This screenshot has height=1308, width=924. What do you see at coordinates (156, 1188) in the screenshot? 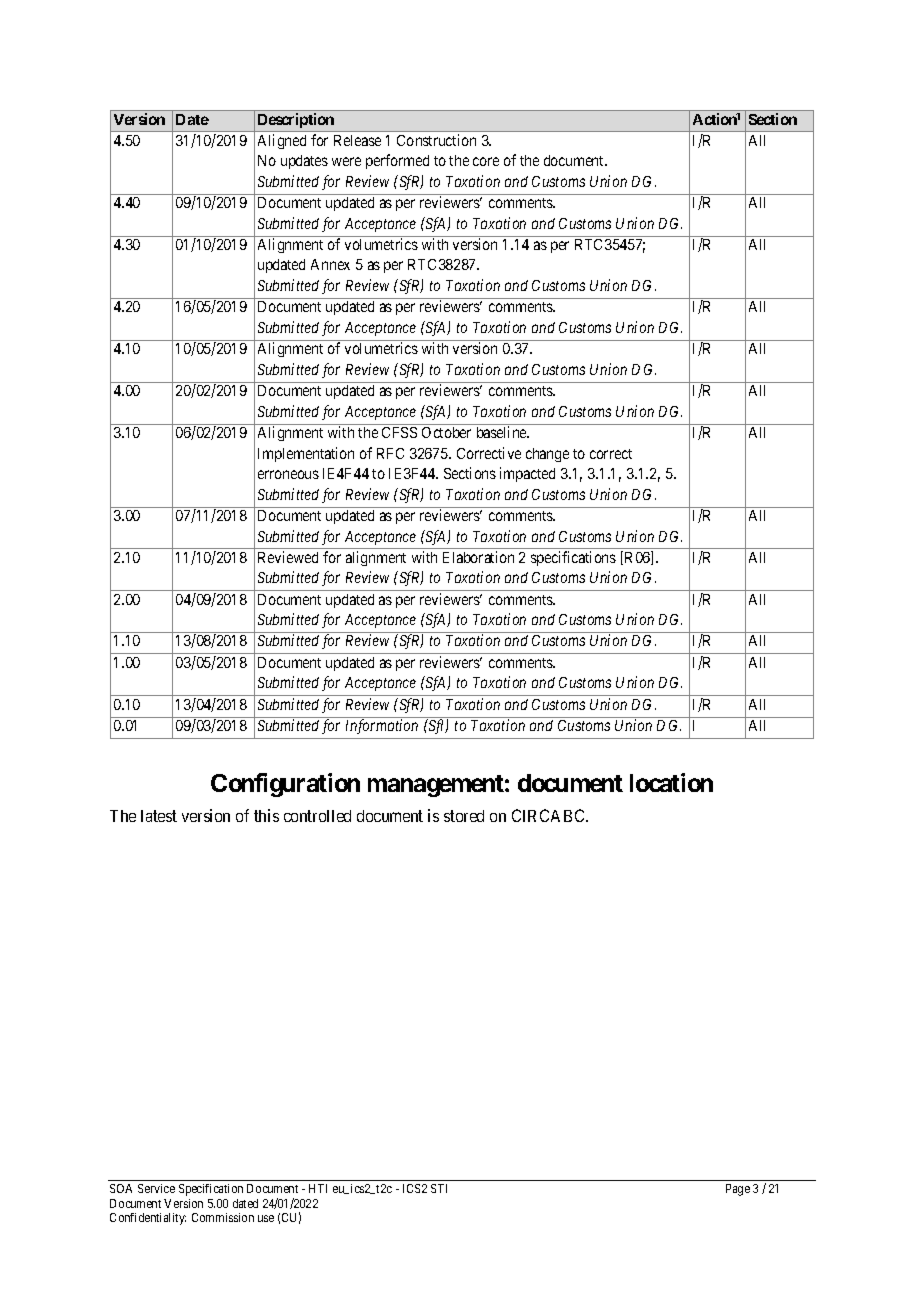
I see `Service` at bounding box center [156, 1188].
